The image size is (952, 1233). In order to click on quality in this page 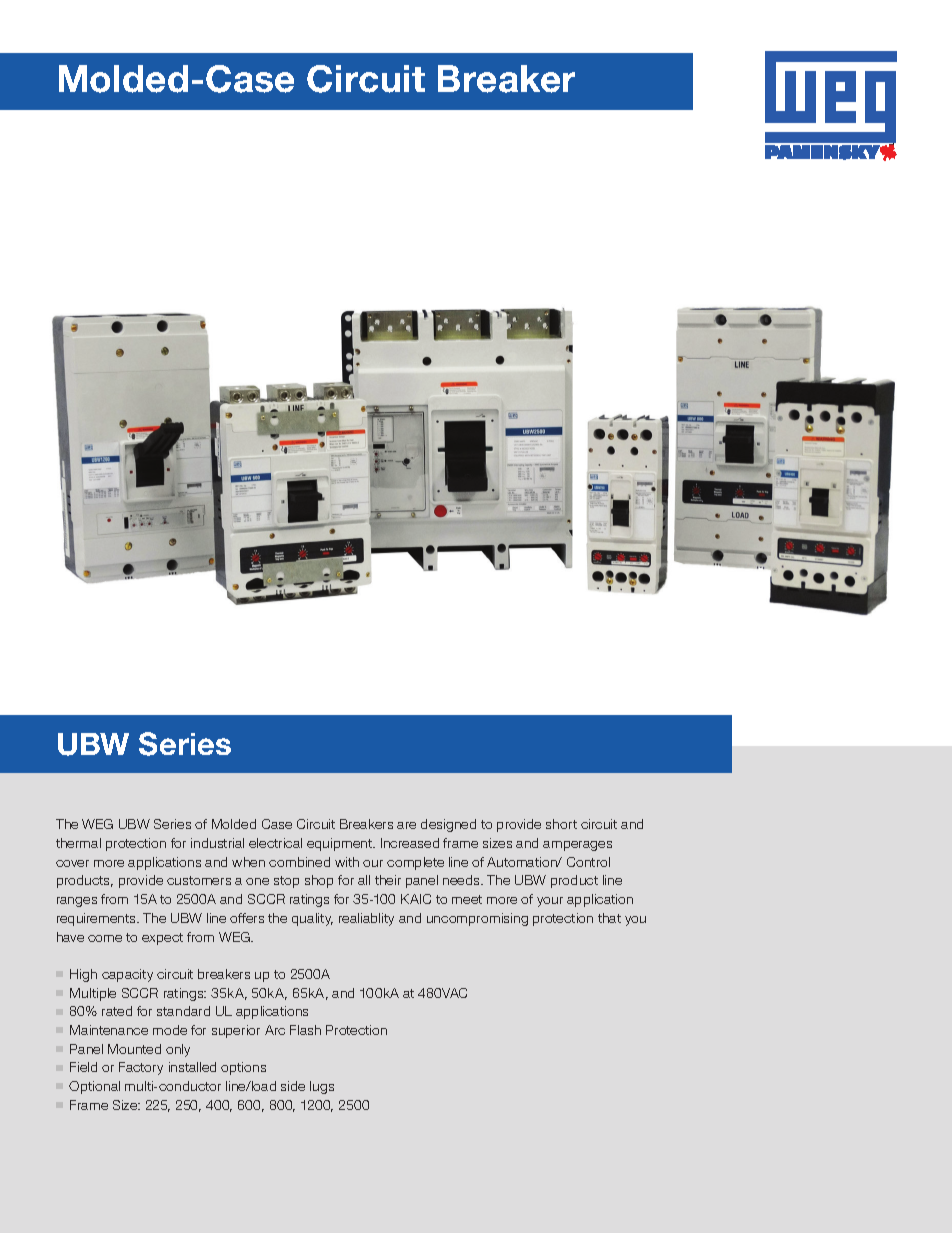, I will do `click(312, 919)`.
